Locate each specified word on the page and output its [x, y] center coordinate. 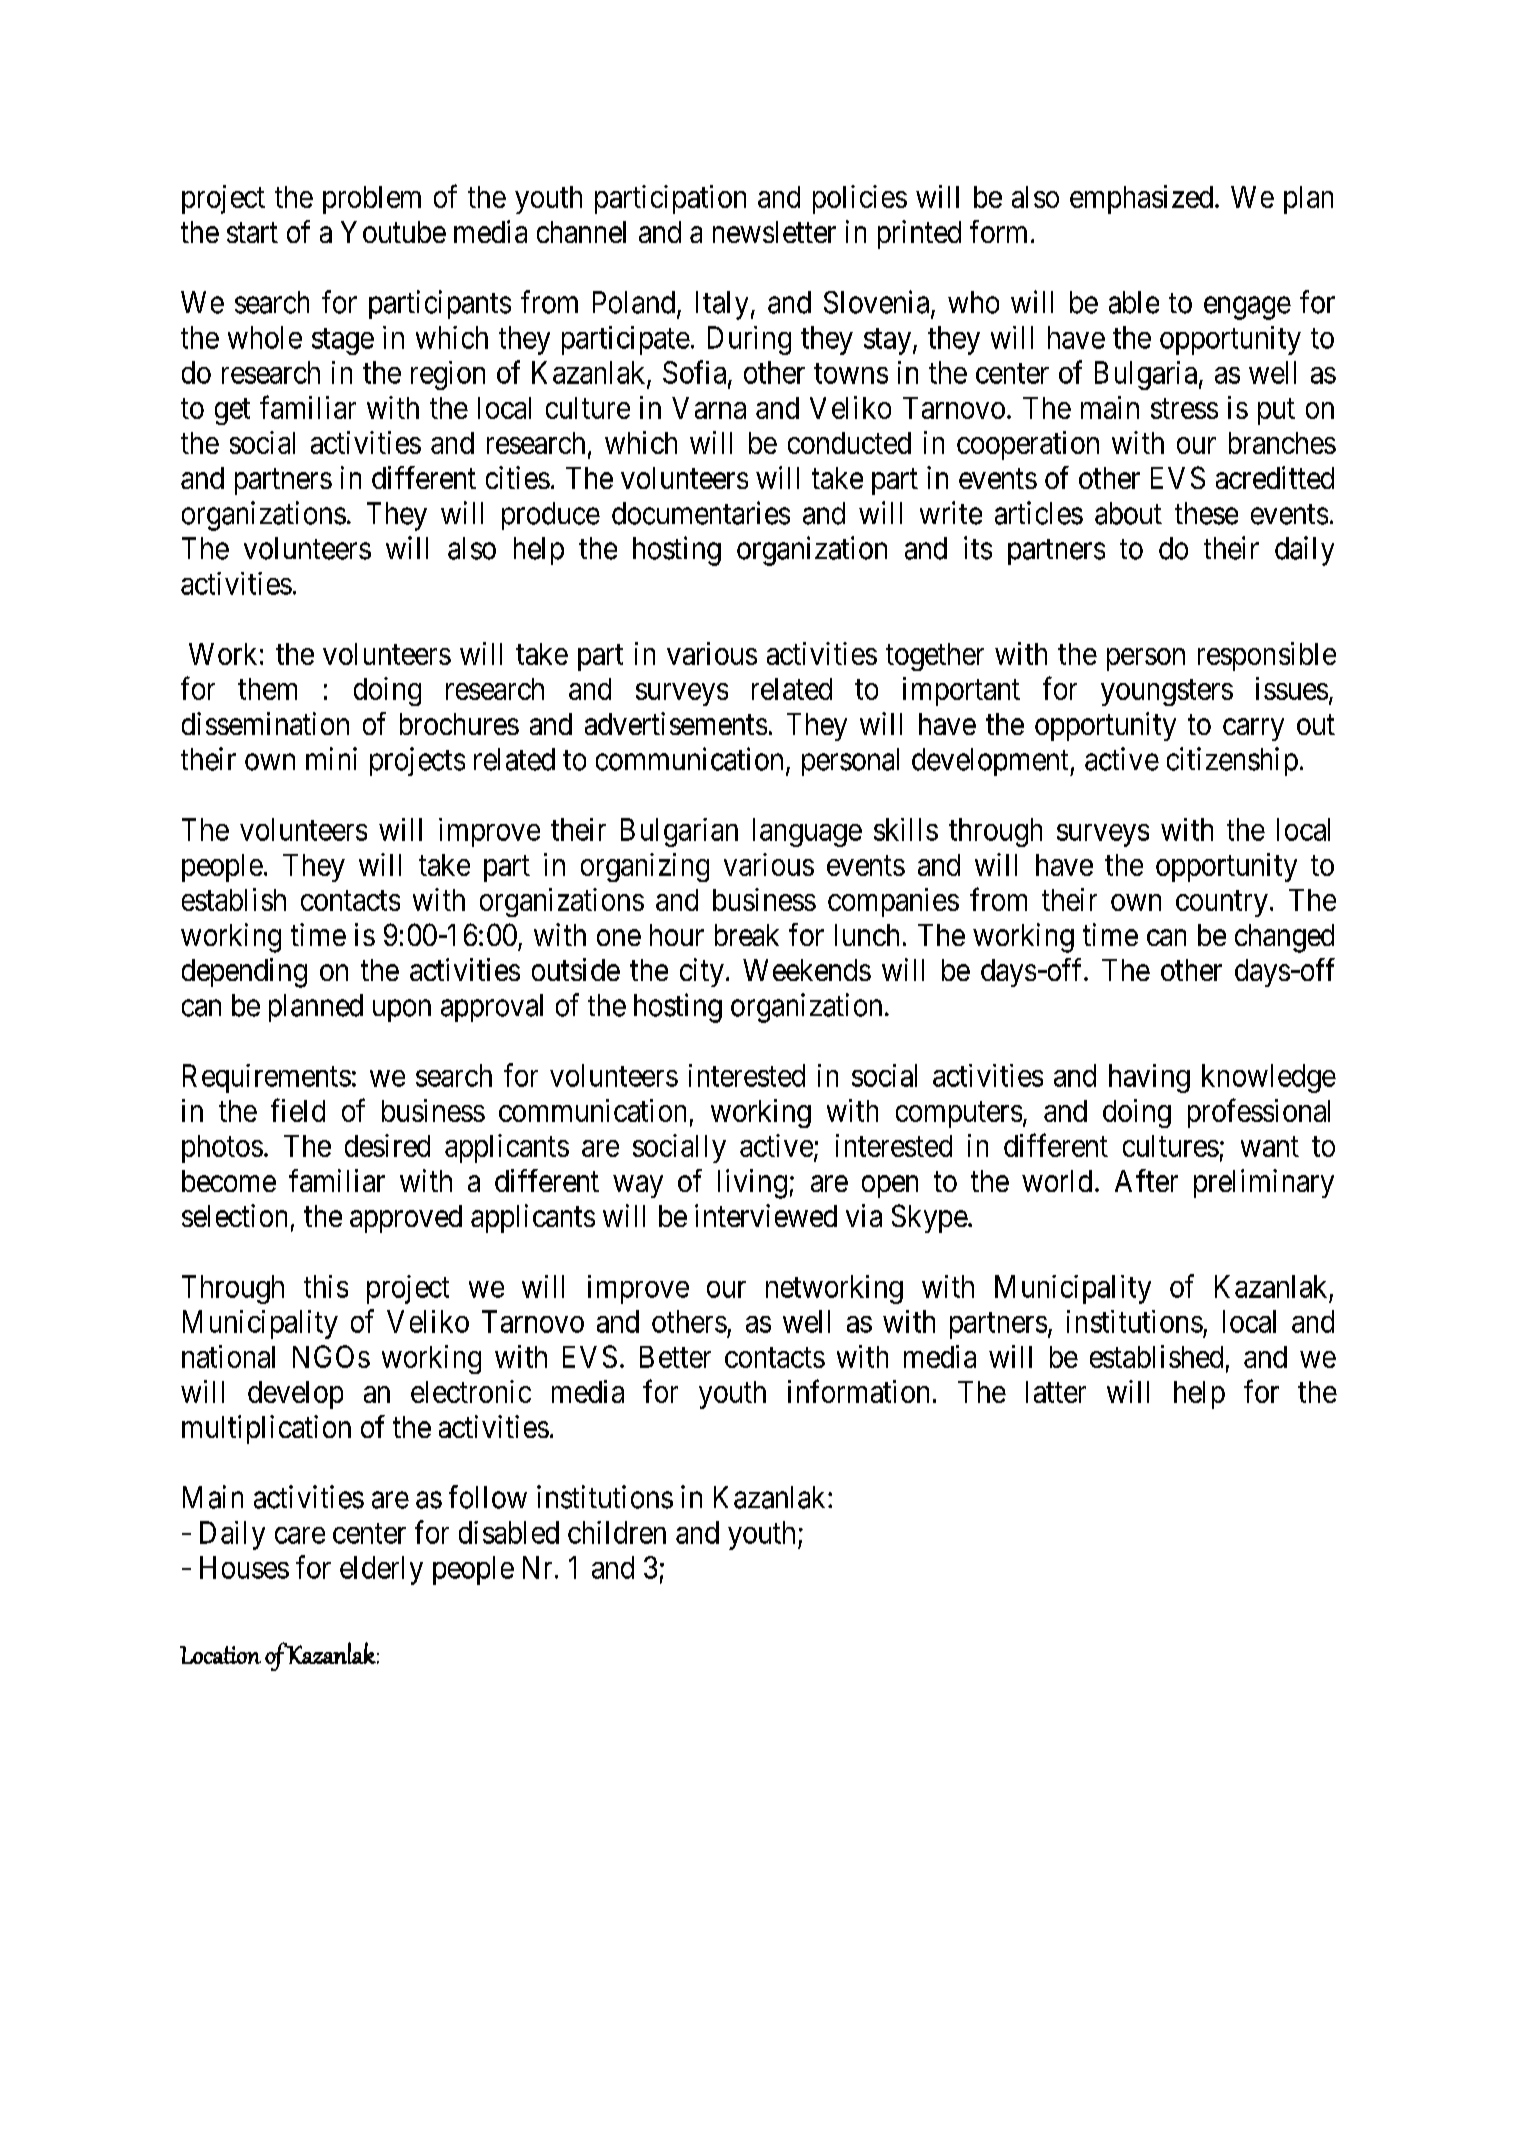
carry [1253, 730]
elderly [381, 1570]
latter [1056, 1392]
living [752, 1184]
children [617, 1532]
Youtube [393, 232]
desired [387, 1145]
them [267, 689]
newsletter [774, 232]
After [1146, 1180]
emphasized [1141, 199]
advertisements [676, 723]
